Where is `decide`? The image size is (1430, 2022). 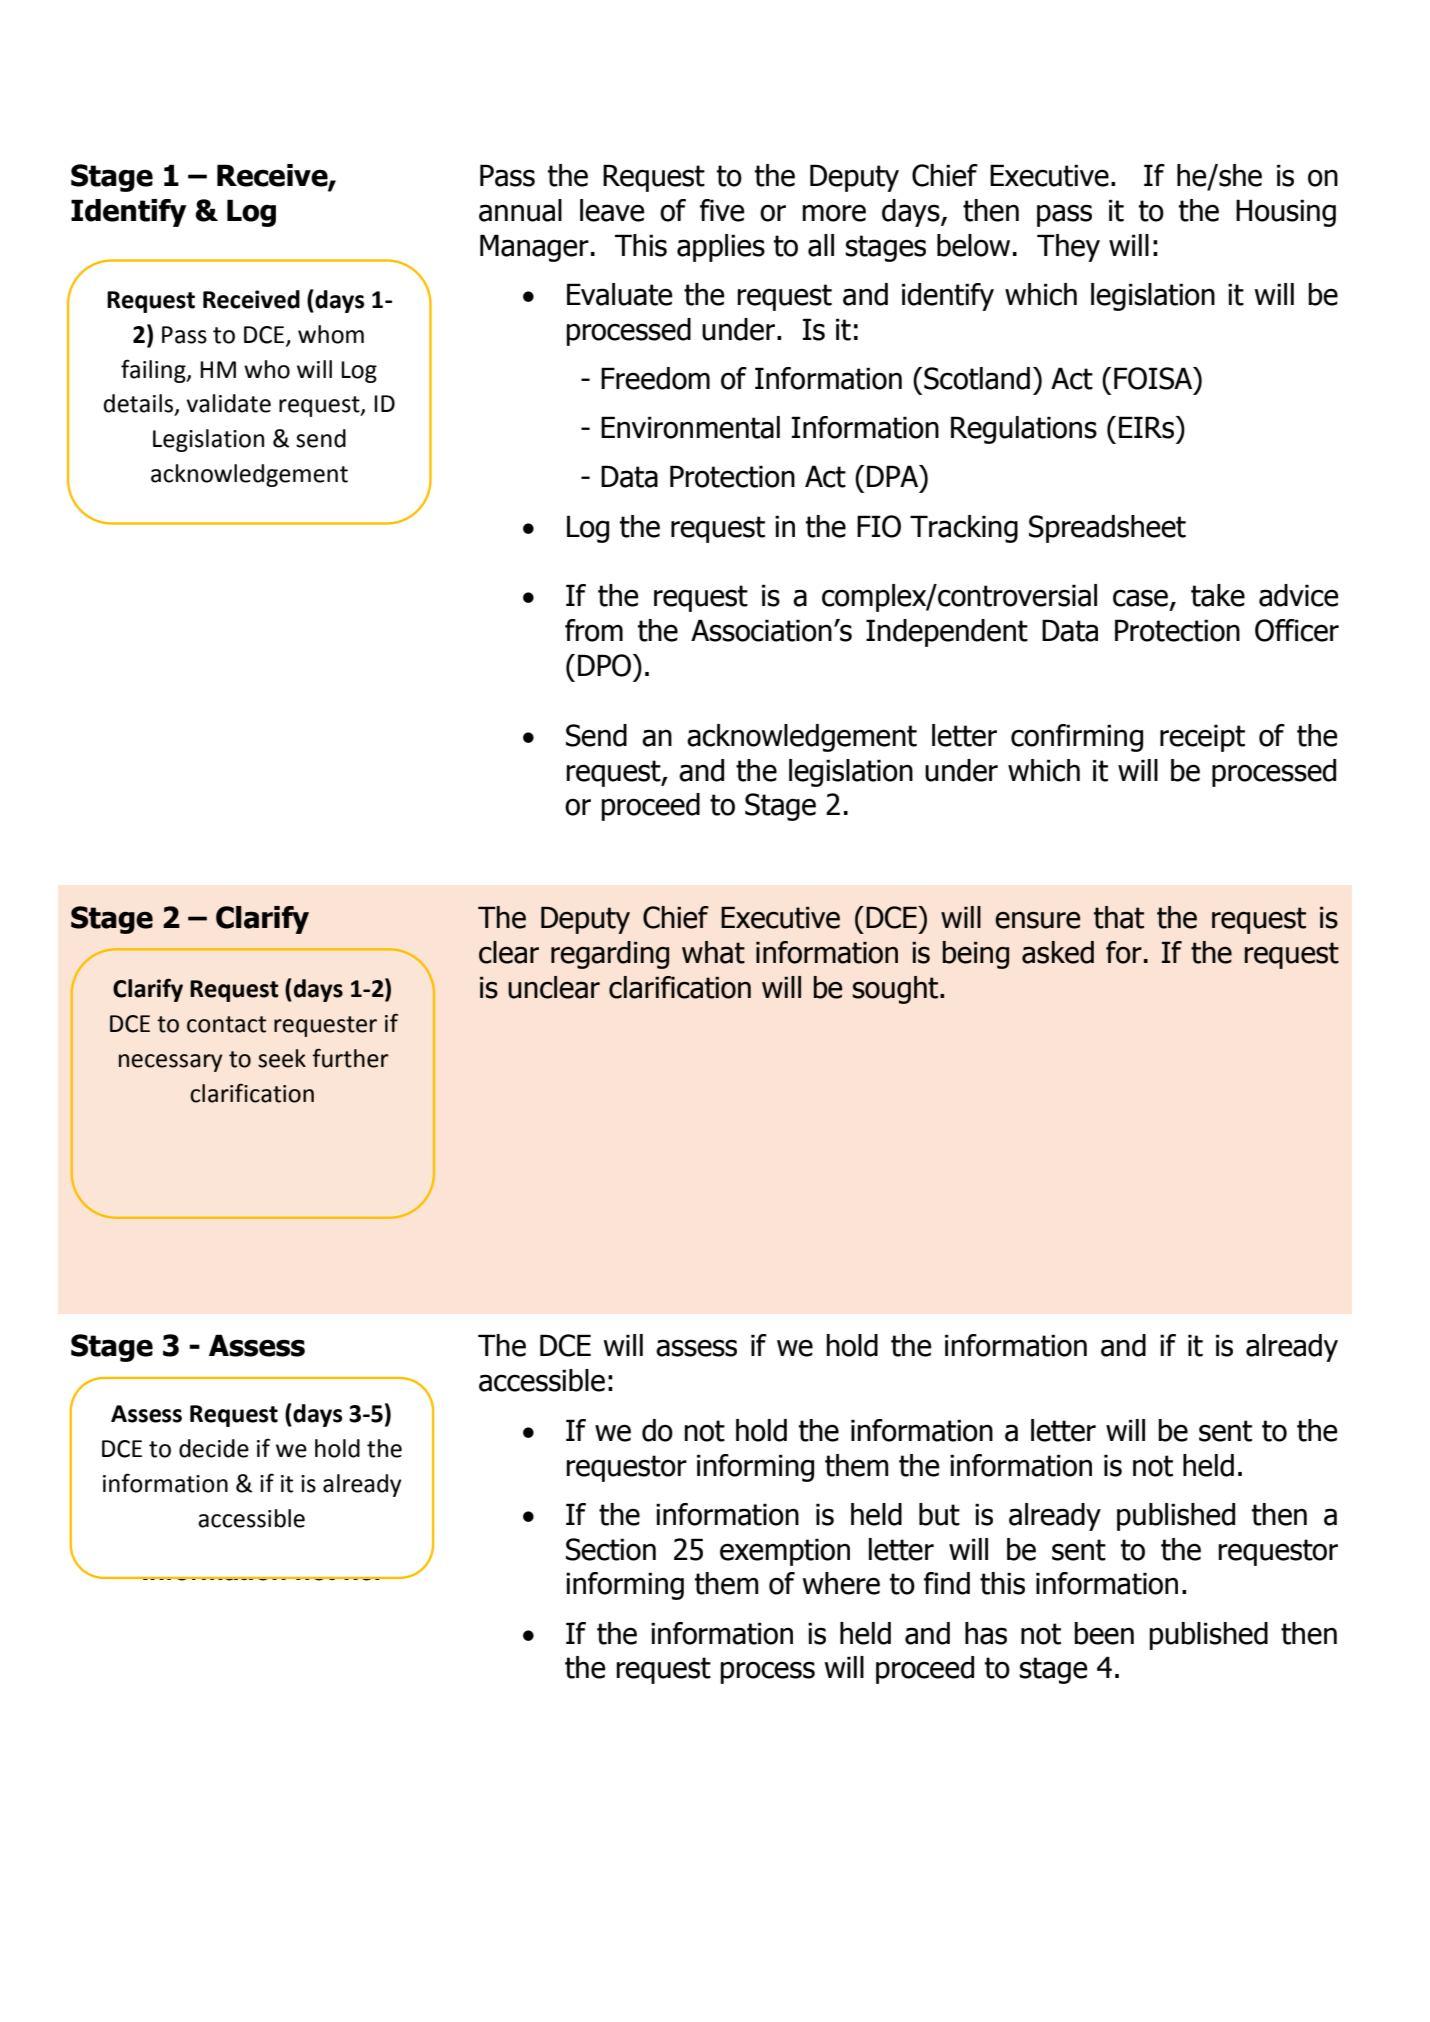 decide is located at coordinates (214, 1448).
